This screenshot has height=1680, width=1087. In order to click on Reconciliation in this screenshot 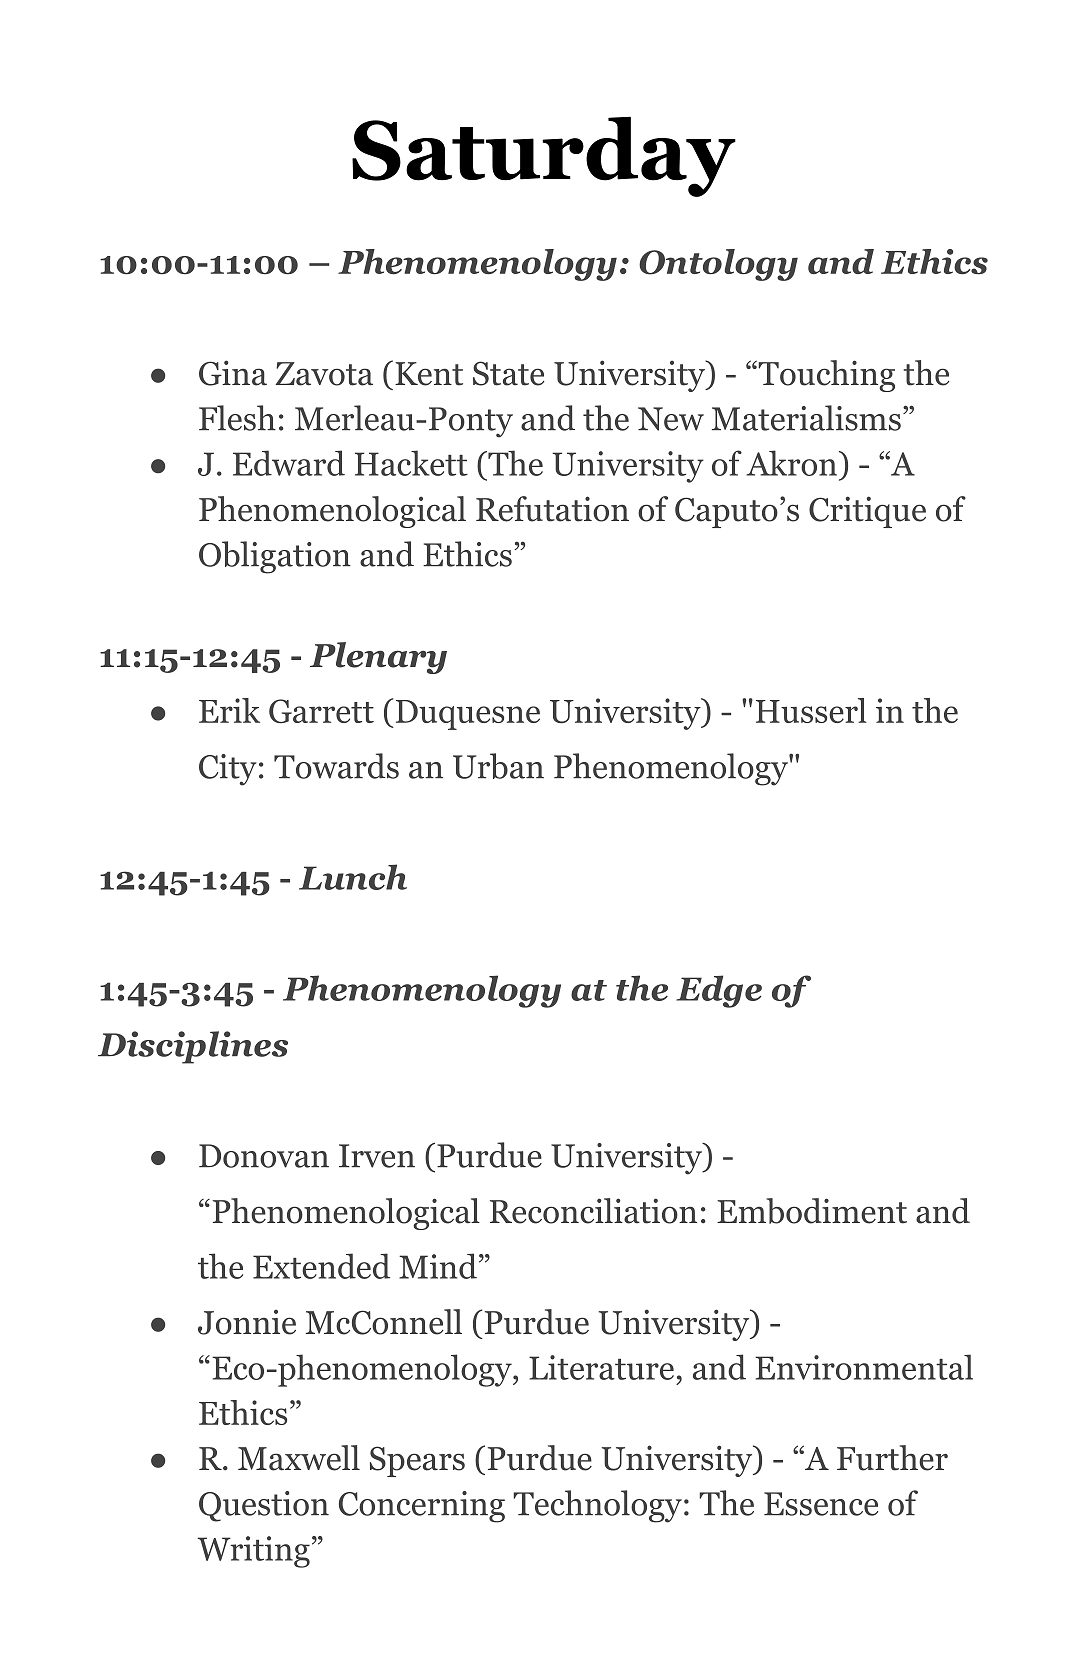, I will do `click(593, 1211)`.
